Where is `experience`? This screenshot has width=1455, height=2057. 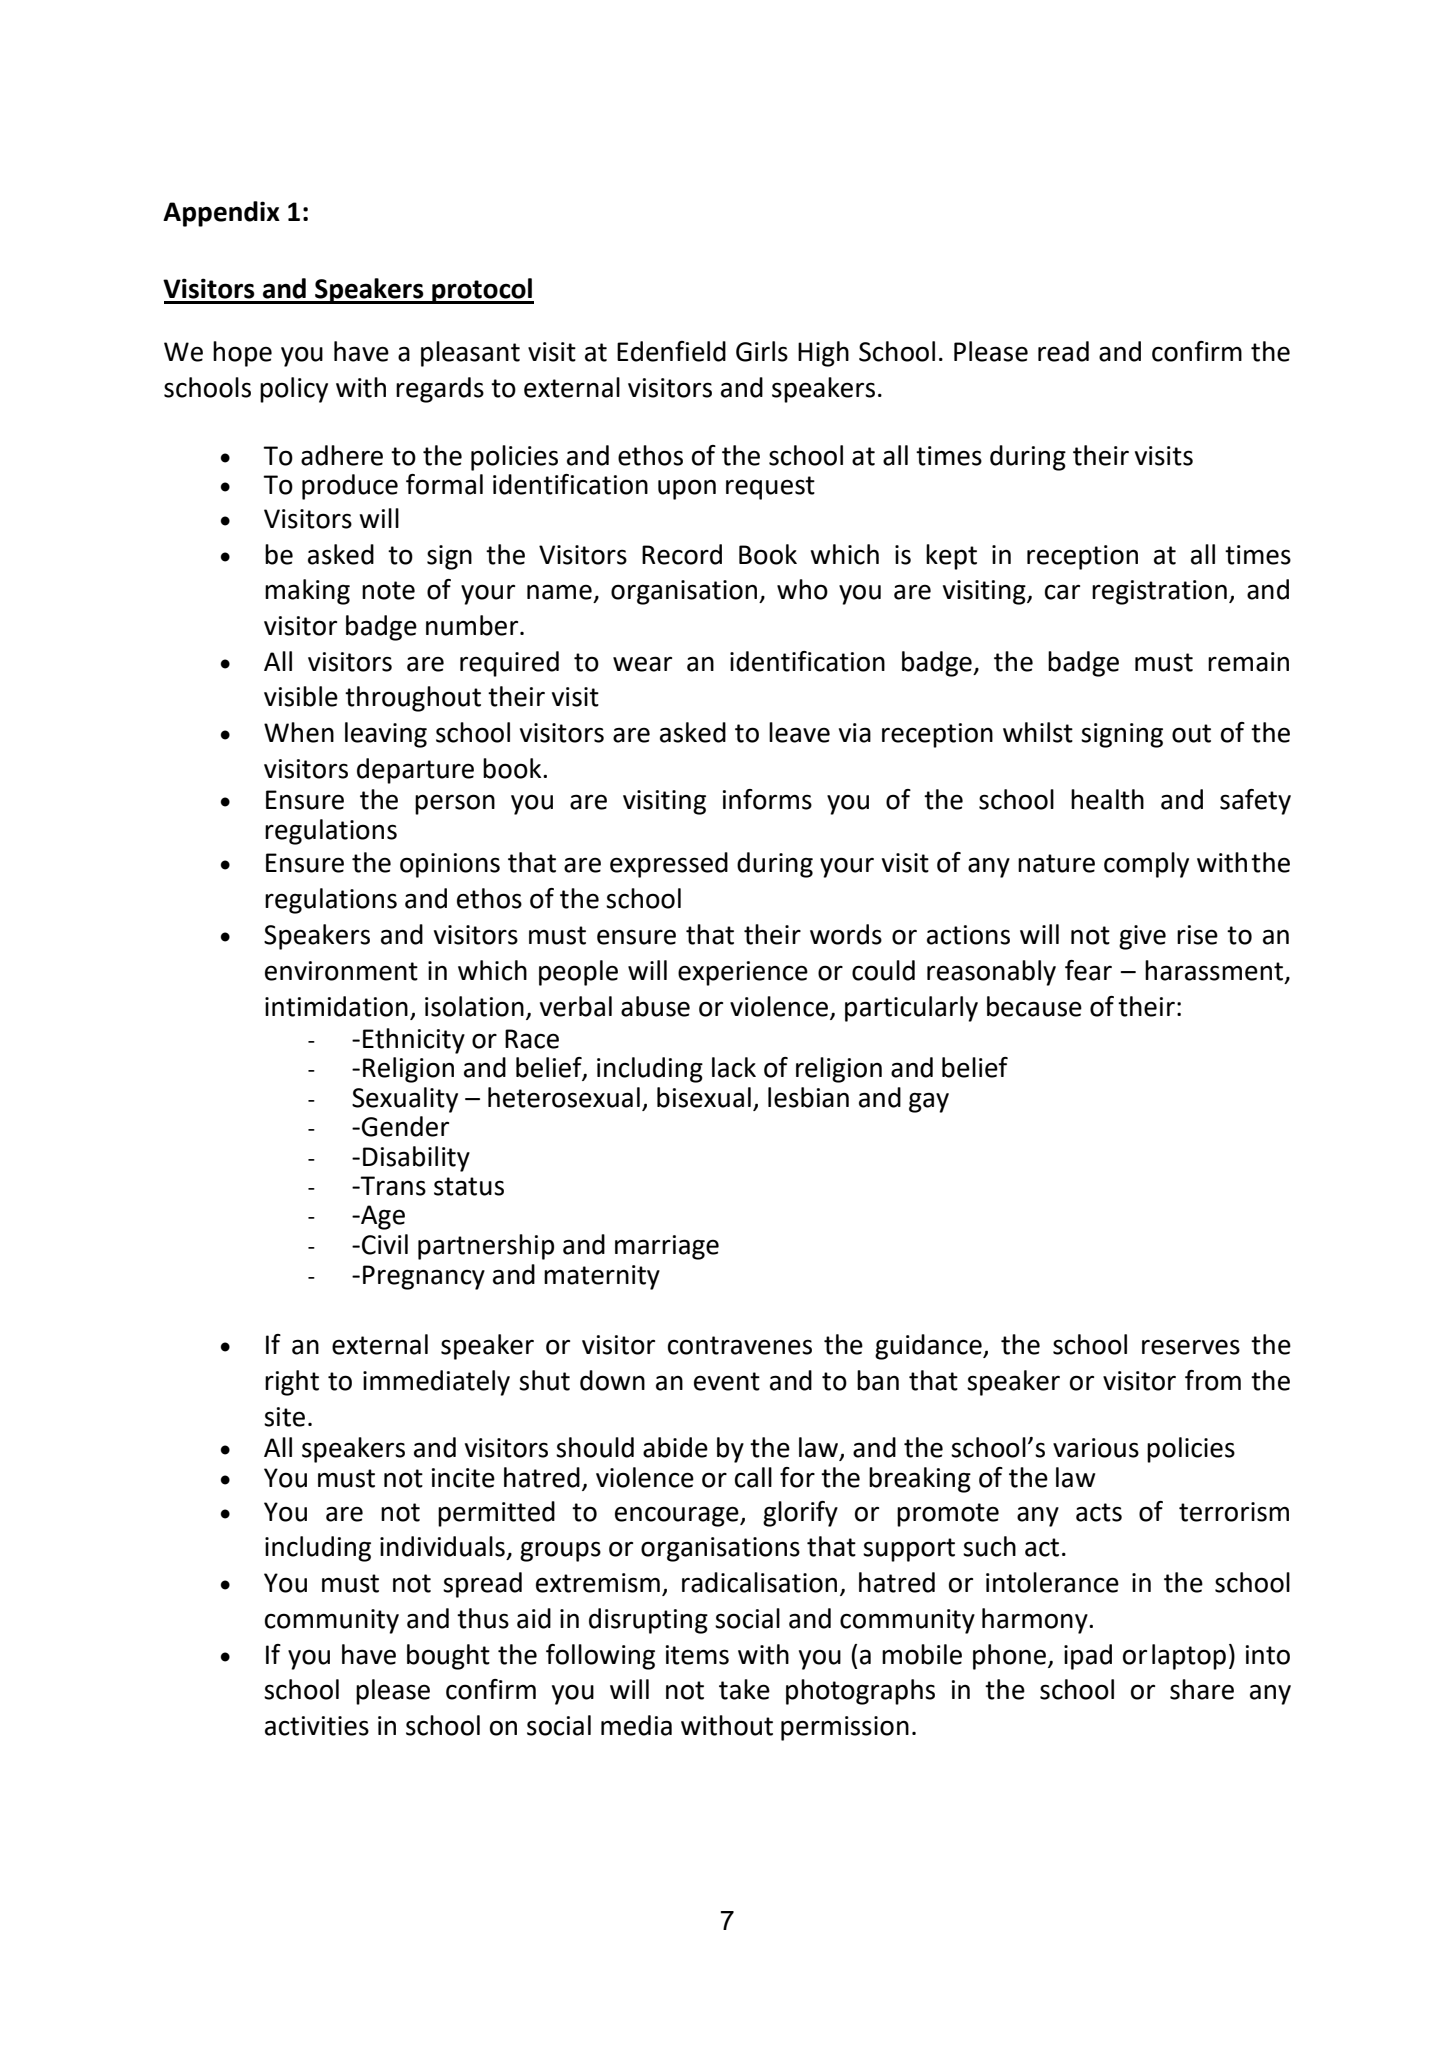 experience is located at coordinates (743, 973).
